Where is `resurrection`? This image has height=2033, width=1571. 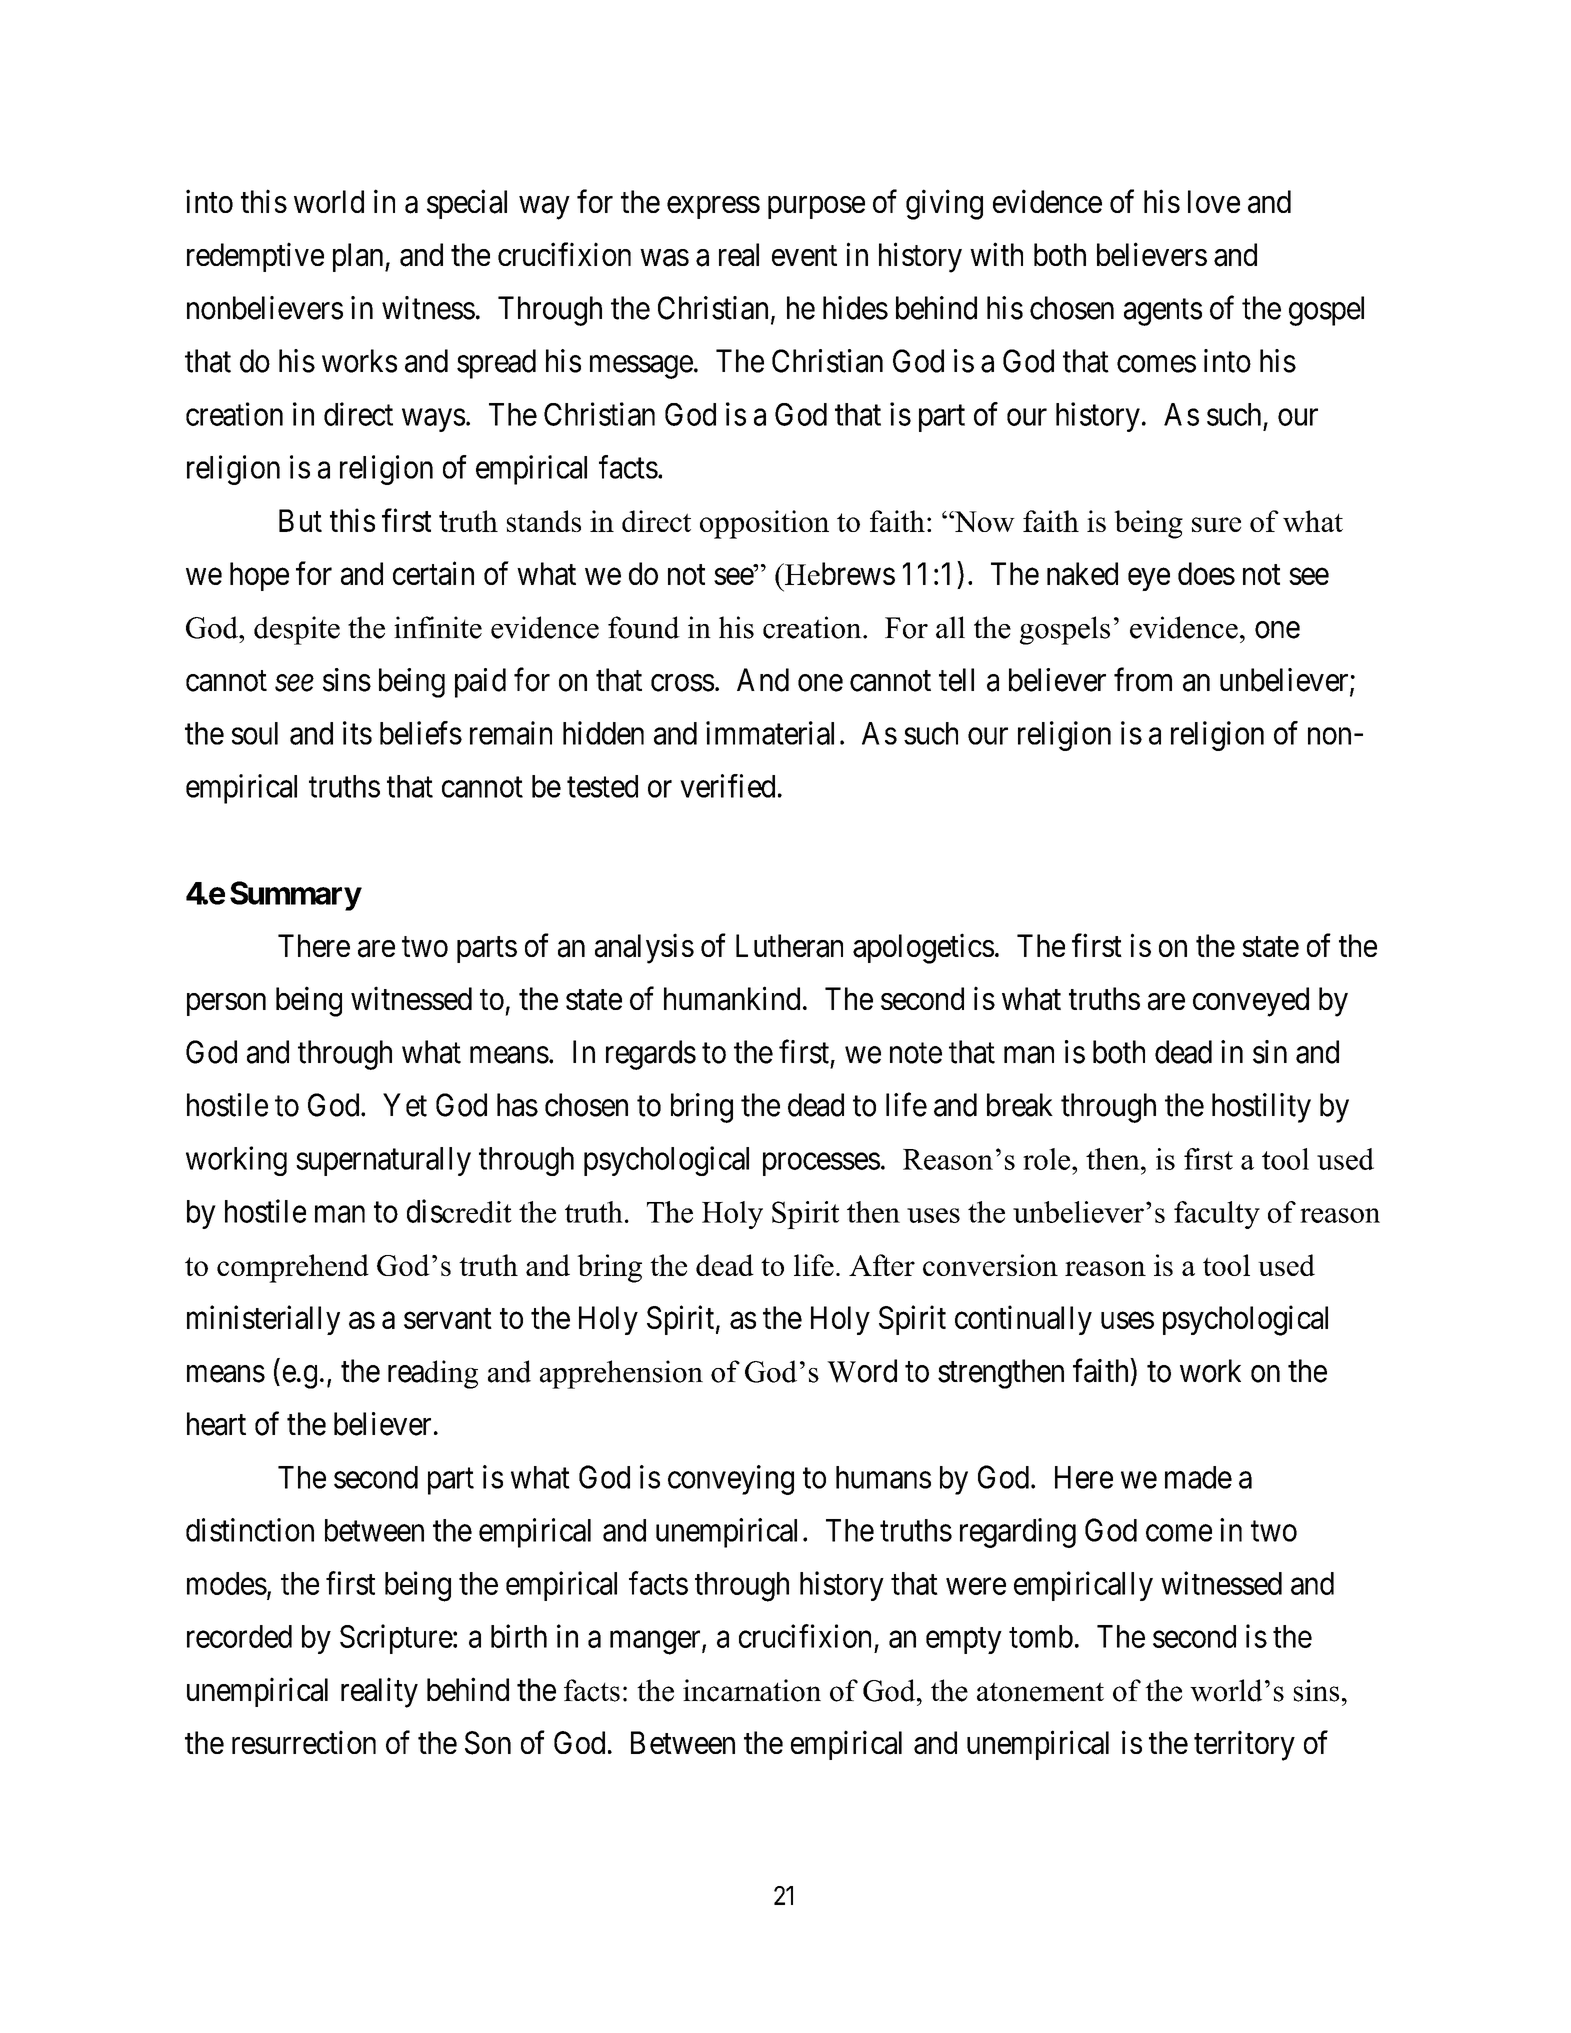
resurrection is located at coordinates (304, 1742).
